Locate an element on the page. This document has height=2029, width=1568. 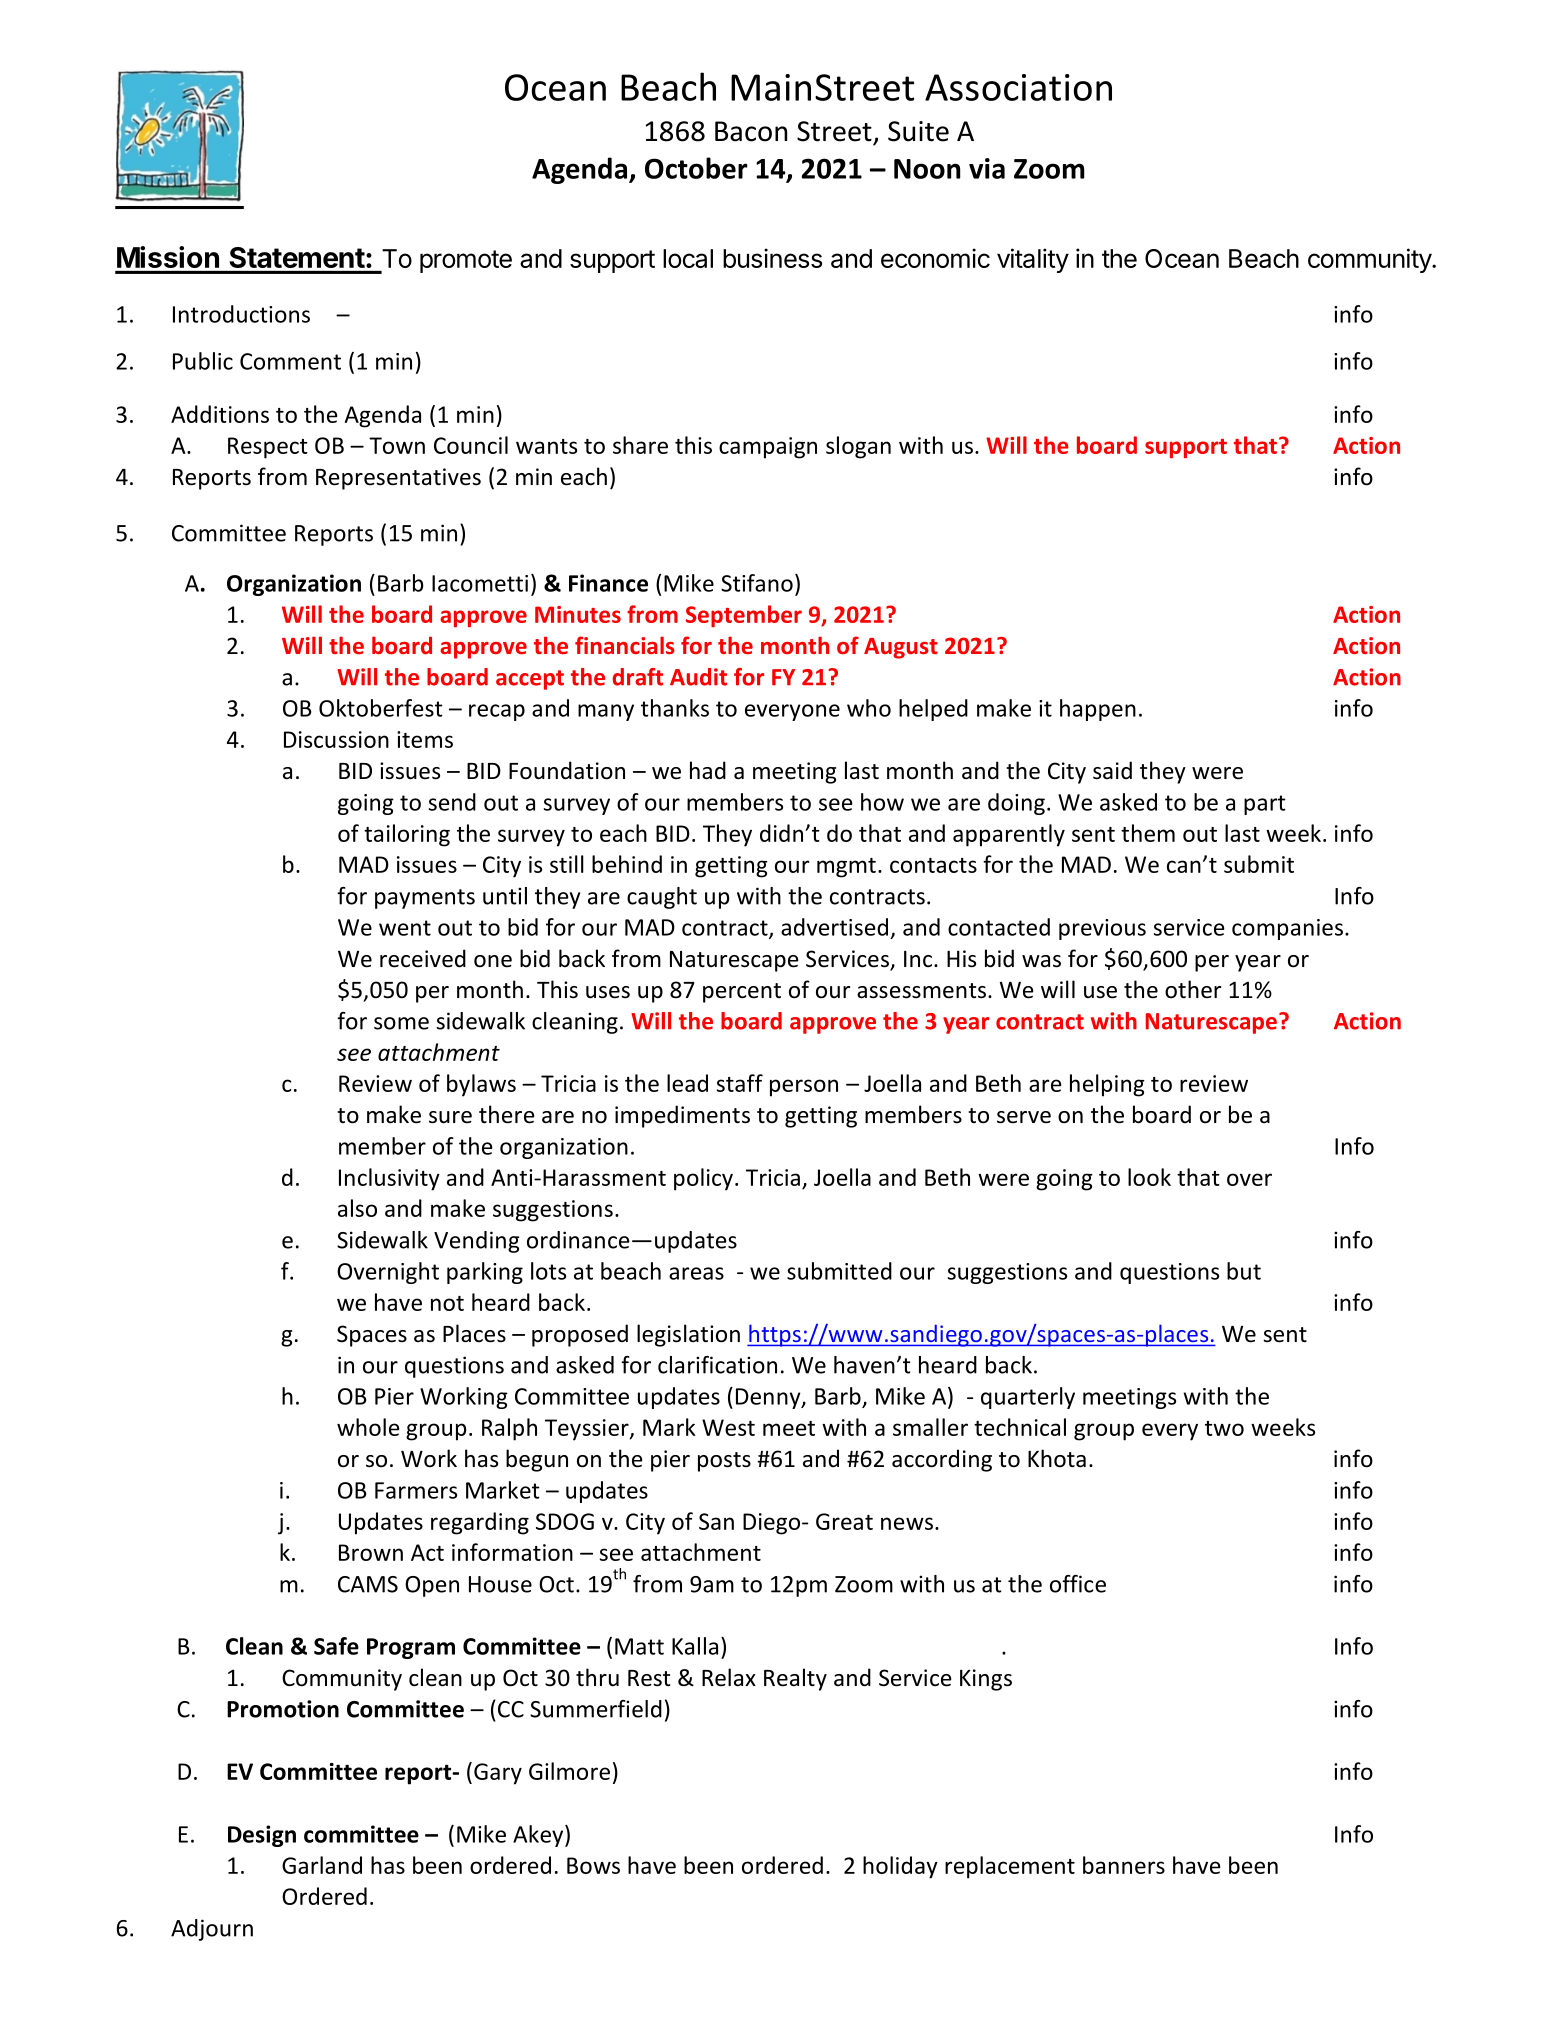
Denny is located at coordinates (769, 1398).
